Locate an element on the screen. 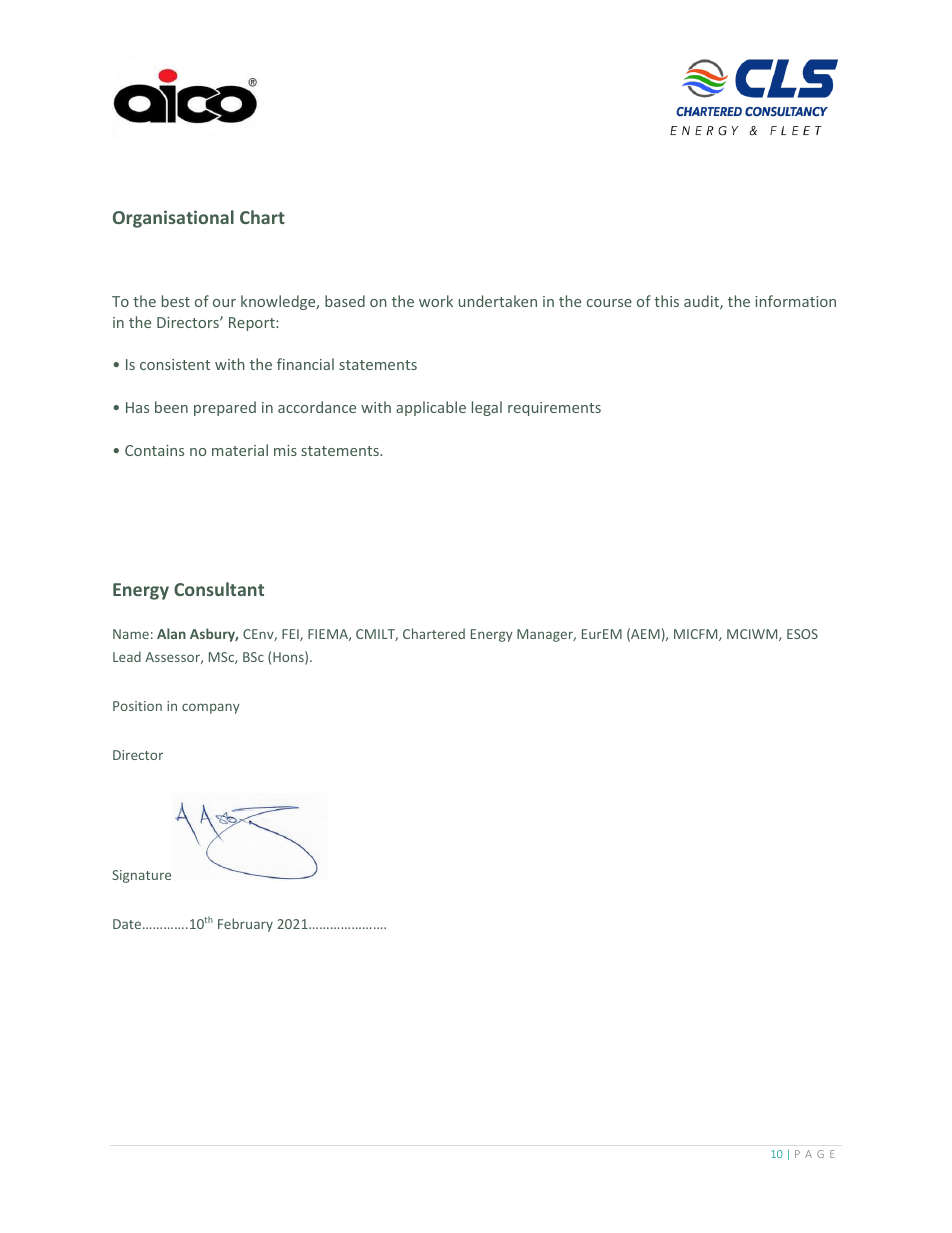 The image size is (952, 1233). Signature is located at coordinates (141, 876).
